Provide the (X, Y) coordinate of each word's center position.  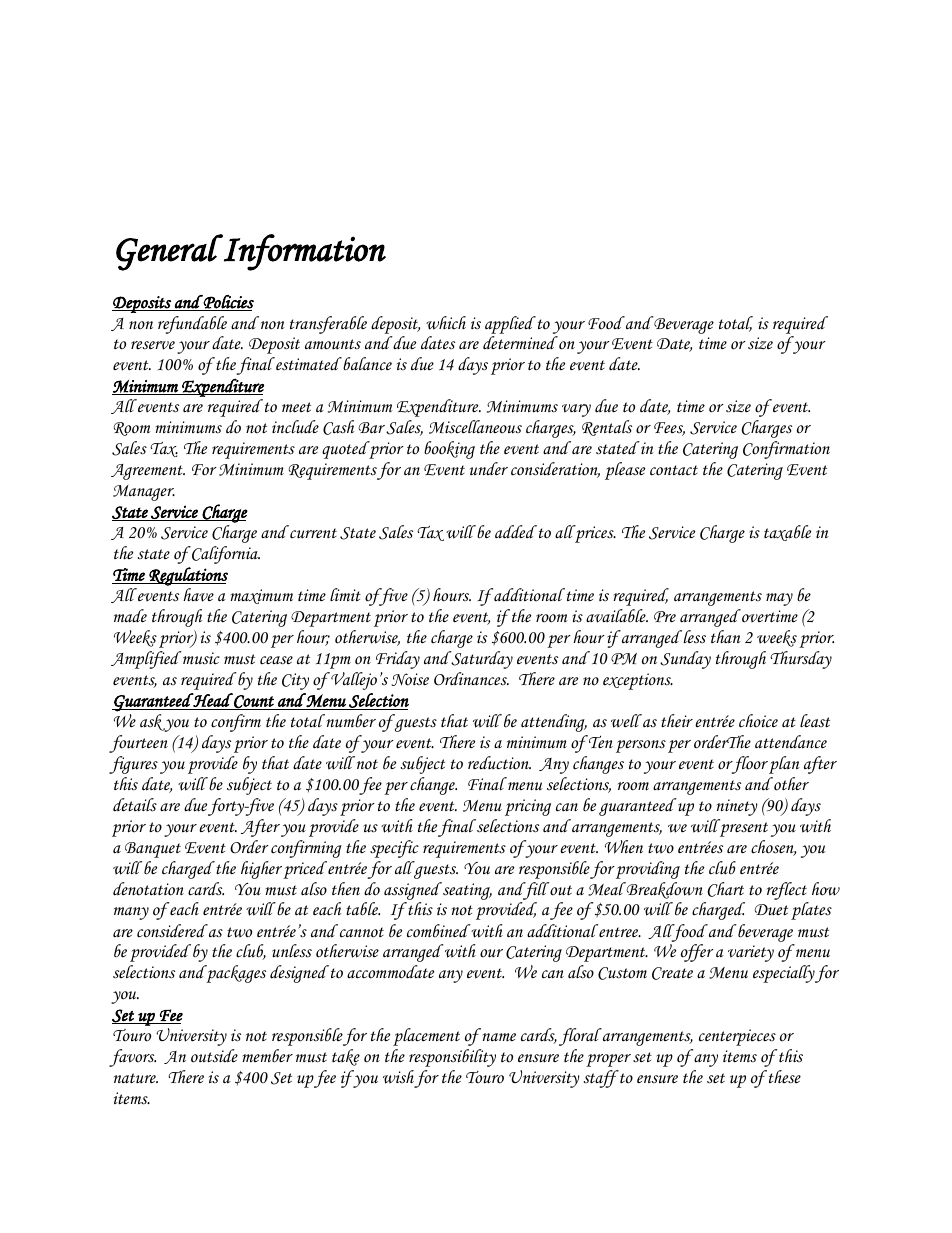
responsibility (452, 1058)
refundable (192, 325)
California (225, 555)
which (446, 323)
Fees (669, 429)
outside (214, 1056)
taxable (787, 533)
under (489, 468)
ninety (737, 807)
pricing (528, 807)
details (135, 805)
